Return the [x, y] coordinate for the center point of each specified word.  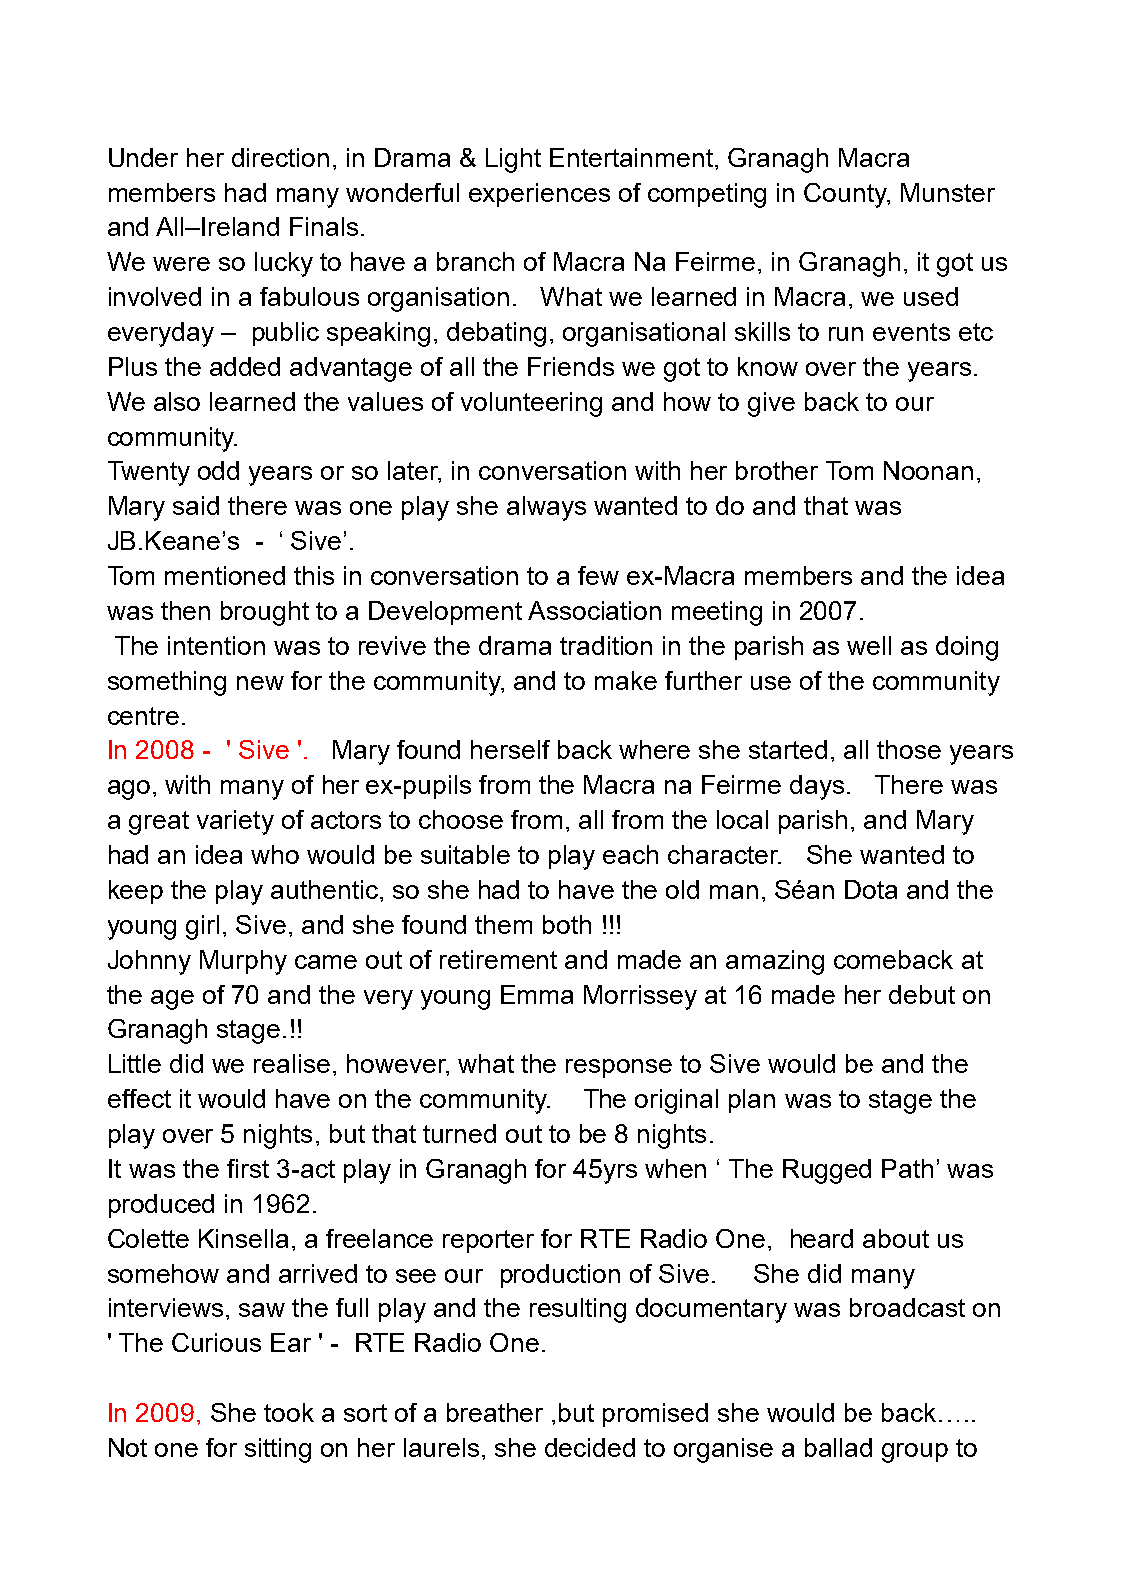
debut [922, 994]
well [869, 645]
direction [280, 157]
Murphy [243, 962]
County [847, 195]
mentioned [225, 575]
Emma [537, 994]
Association [594, 610]
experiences [539, 195]
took [289, 1412]
